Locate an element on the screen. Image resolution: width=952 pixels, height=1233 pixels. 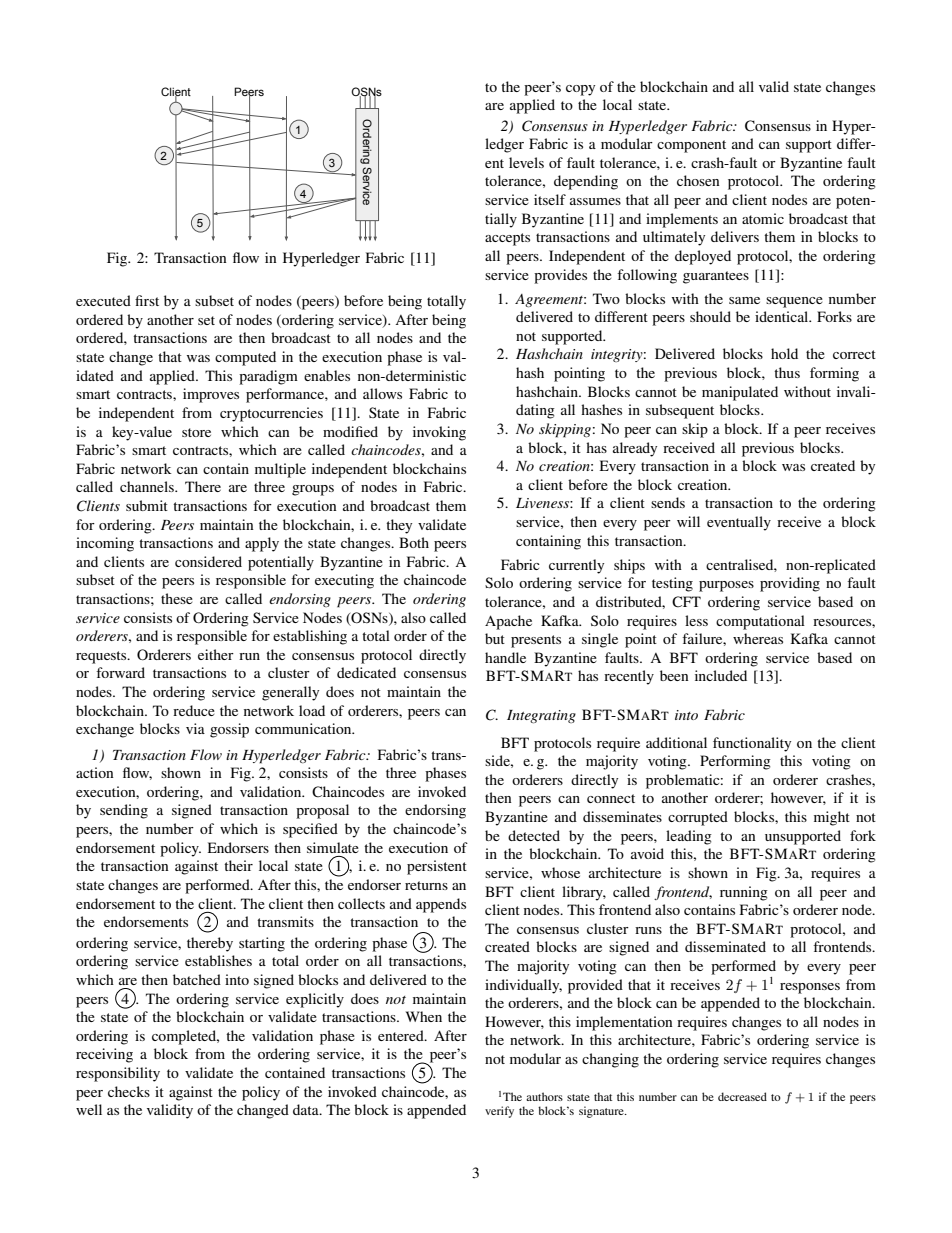
appends is located at coordinates (441, 905).
